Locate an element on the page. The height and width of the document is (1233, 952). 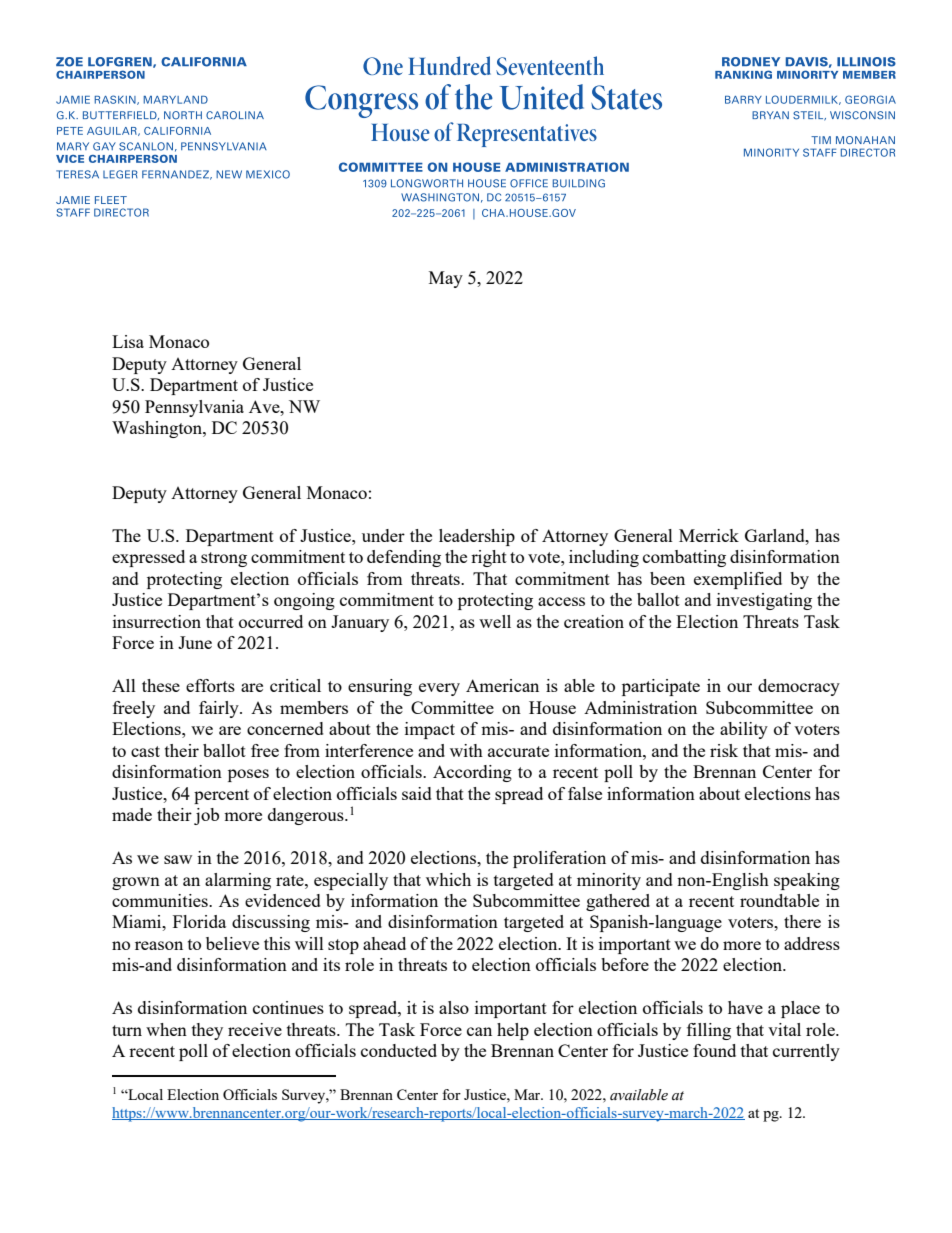
May is located at coordinates (446, 279).
